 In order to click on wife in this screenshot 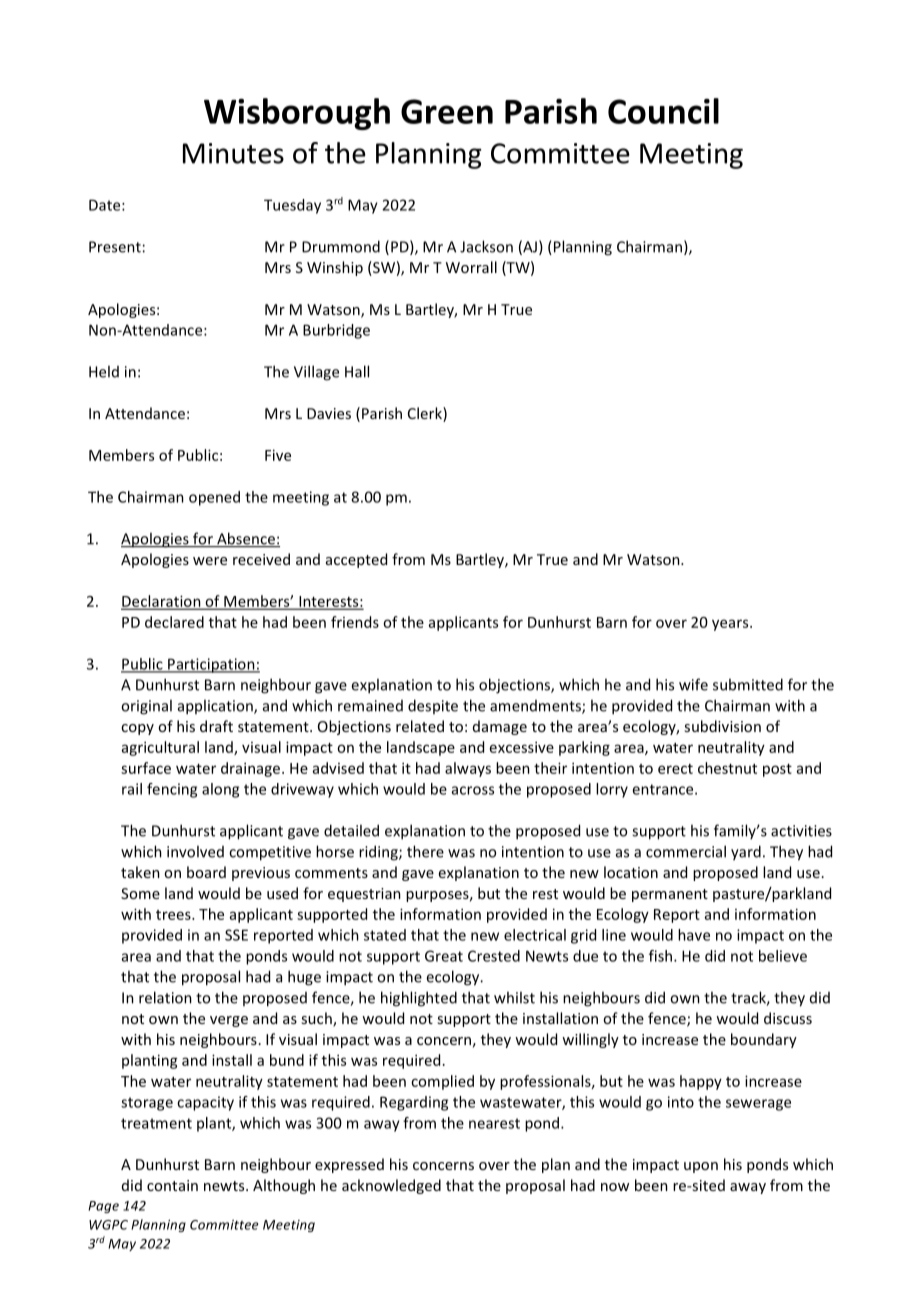, I will do `click(693, 684)`.
